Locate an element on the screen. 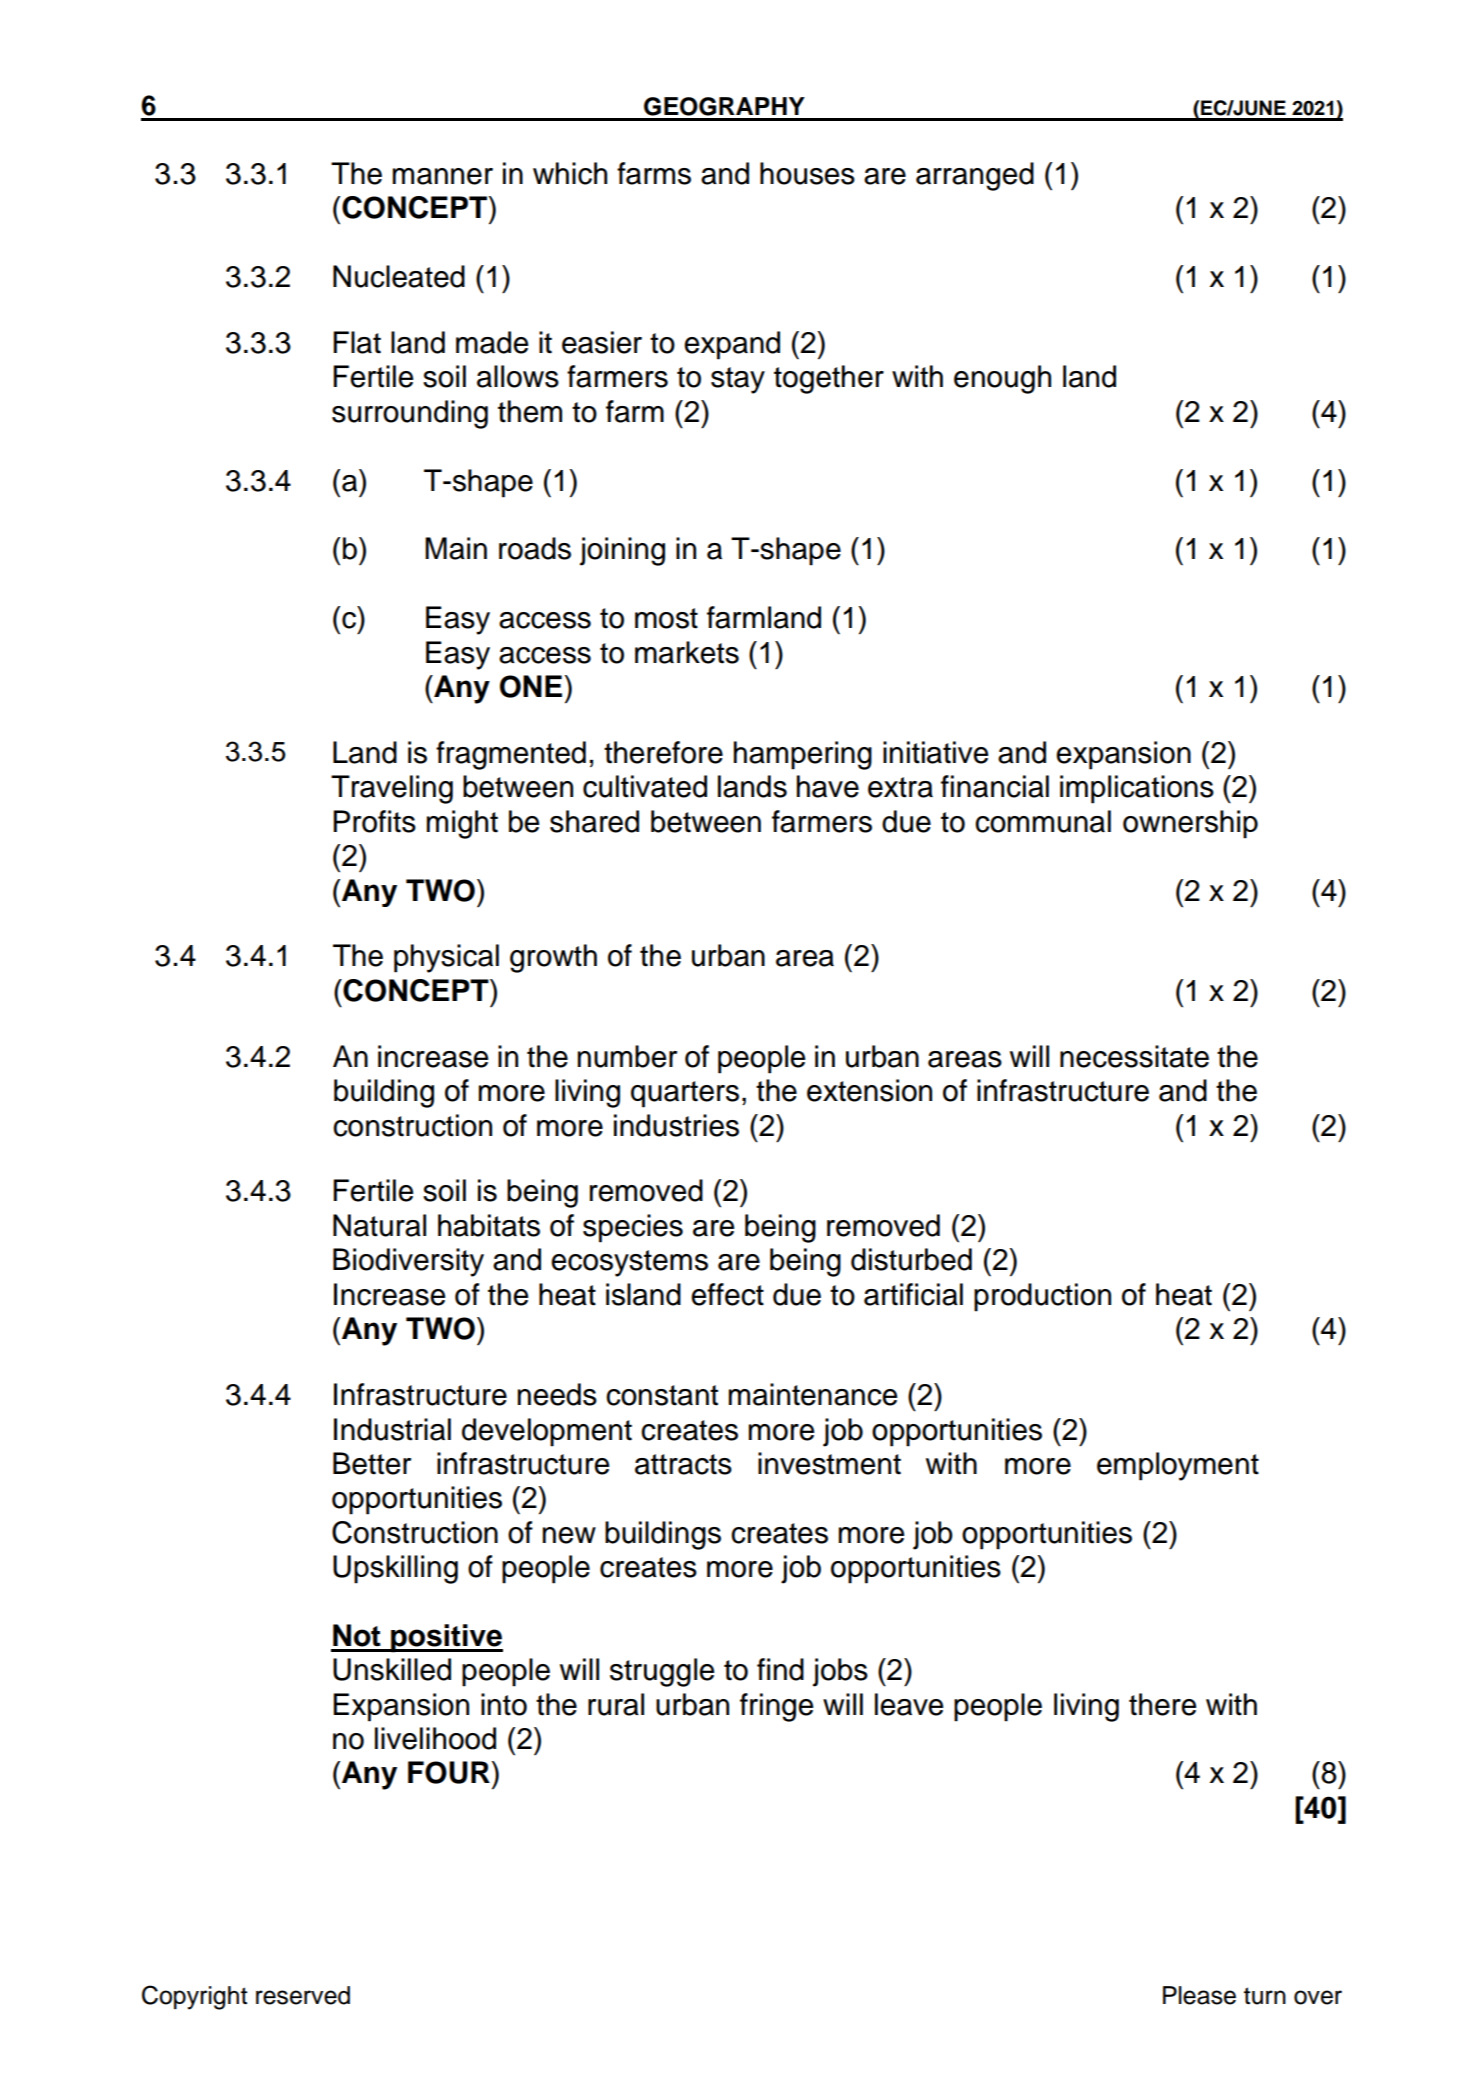 Image resolution: width=1484 pixels, height=2099 pixels. Natural is located at coordinates (379, 1225).
